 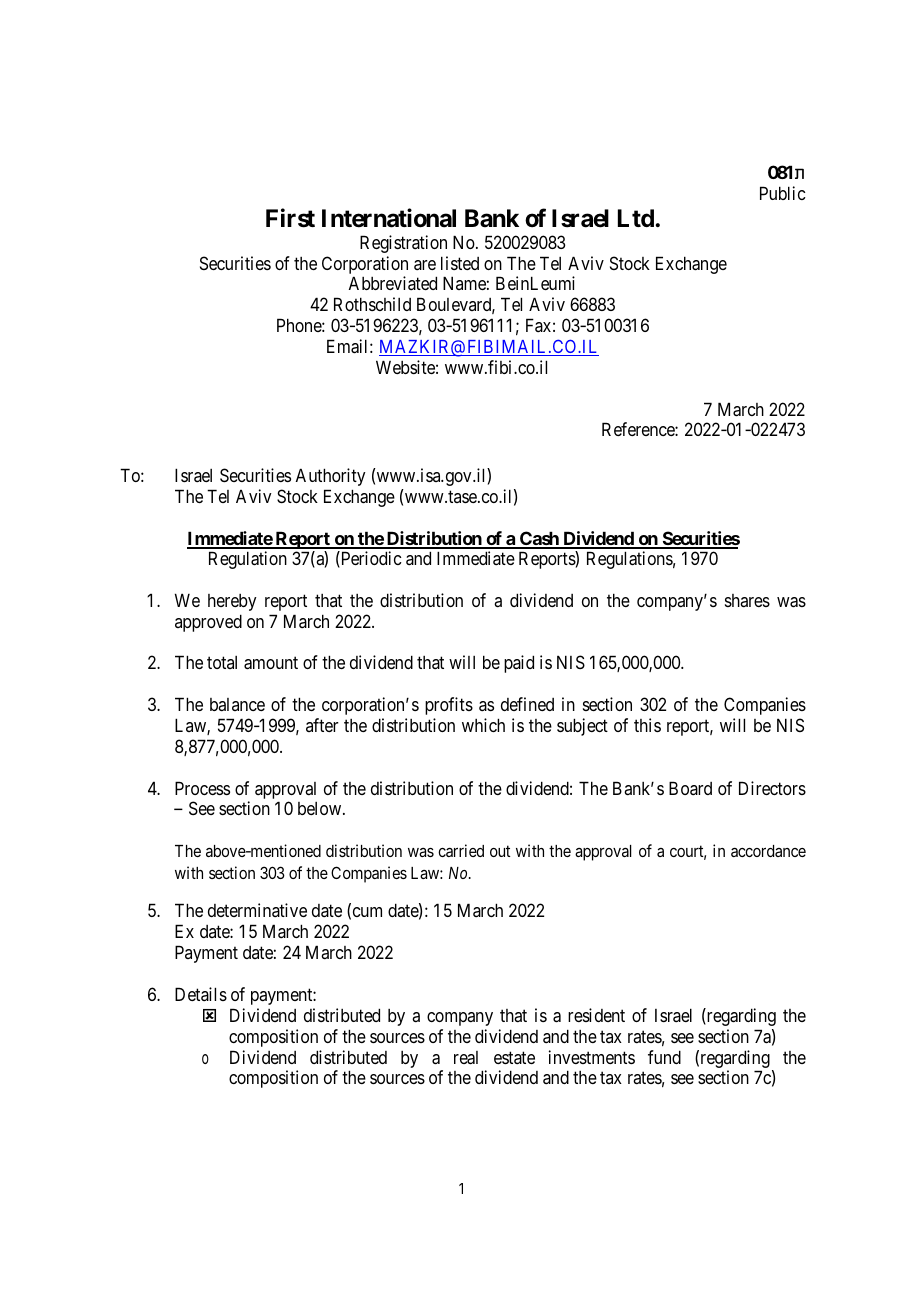 I want to click on Details, so click(x=201, y=994).
